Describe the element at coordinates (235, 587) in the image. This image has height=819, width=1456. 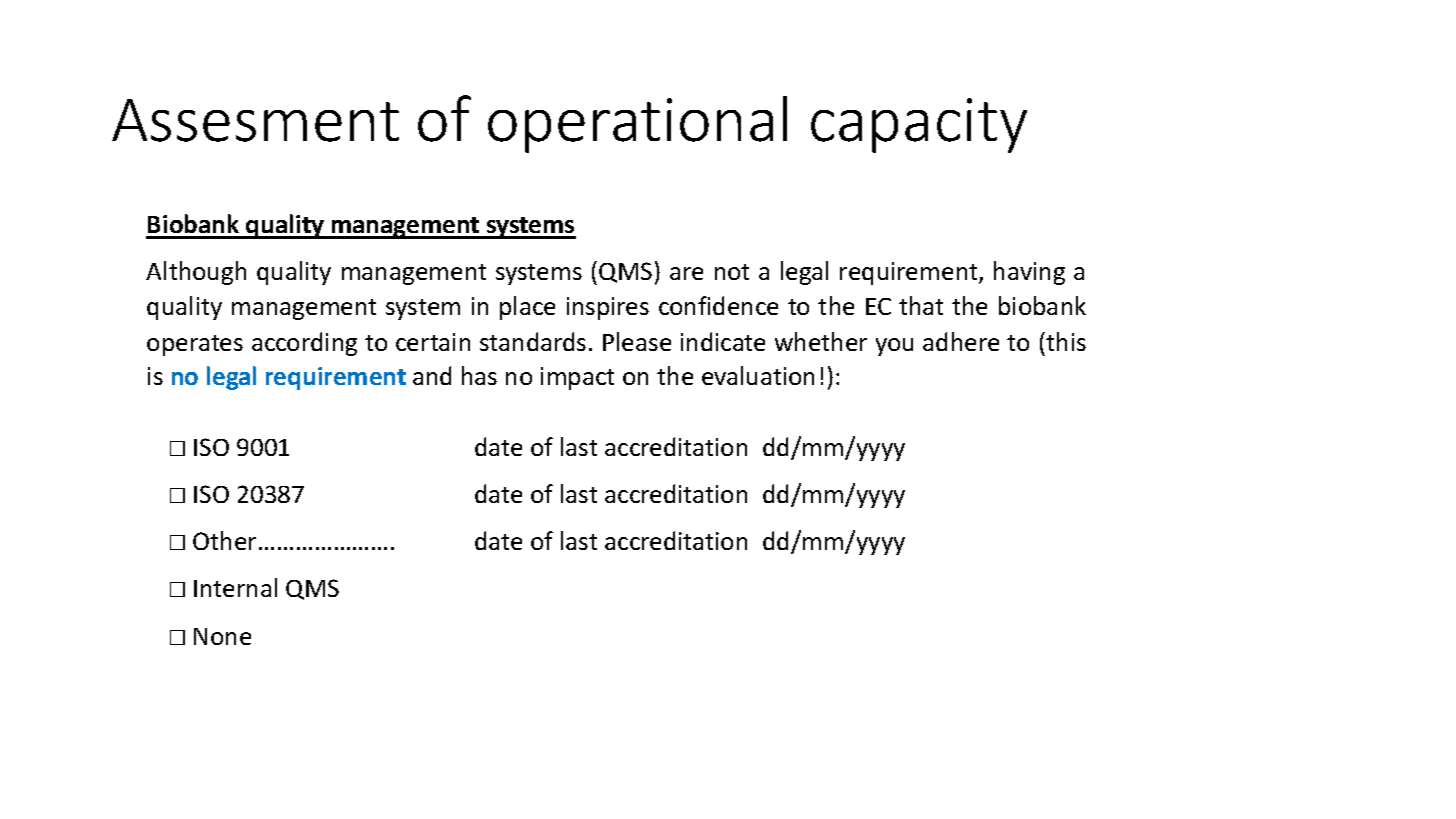
I see `Internal` at that location.
